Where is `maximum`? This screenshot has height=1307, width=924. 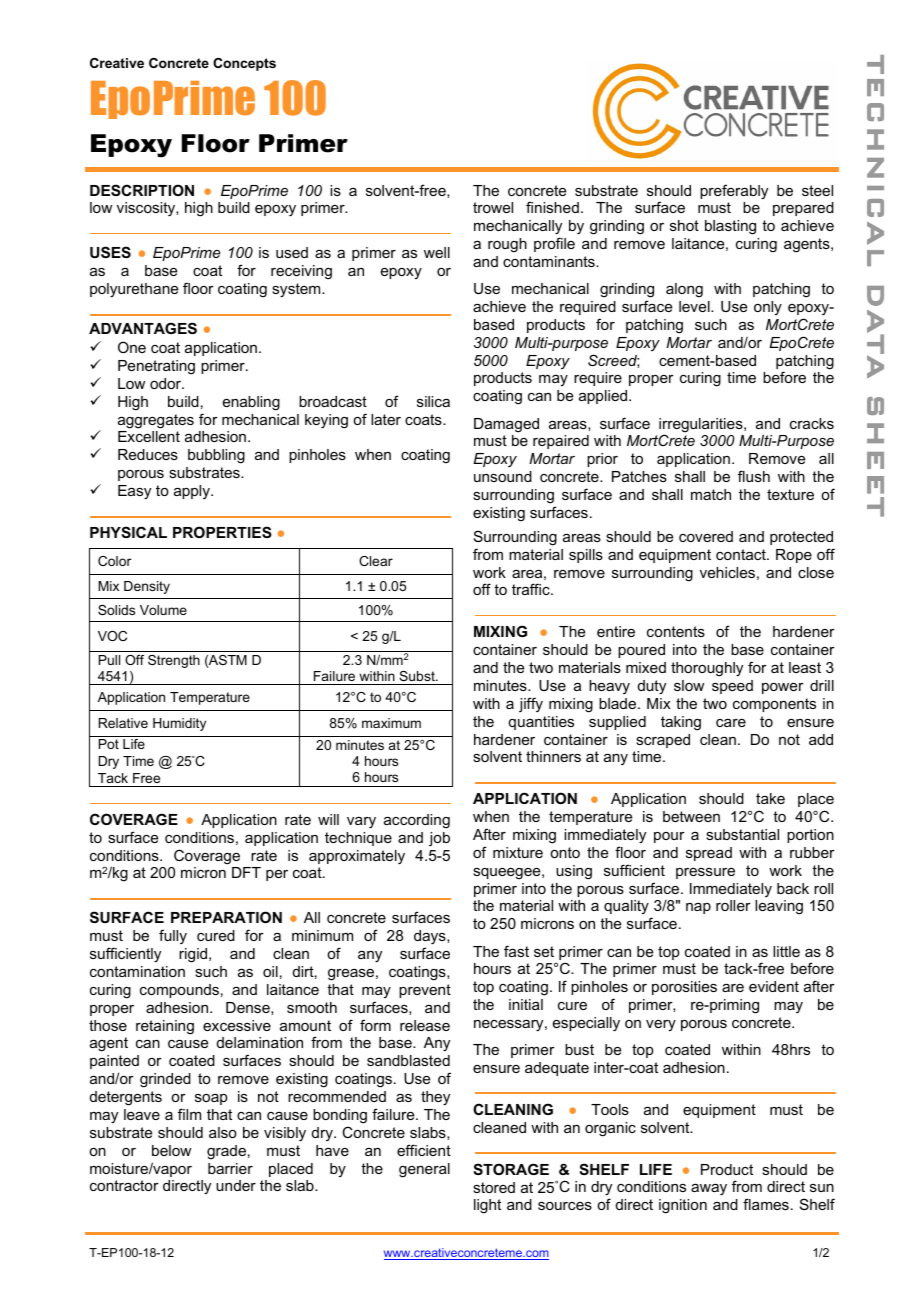
maximum is located at coordinates (391, 723).
